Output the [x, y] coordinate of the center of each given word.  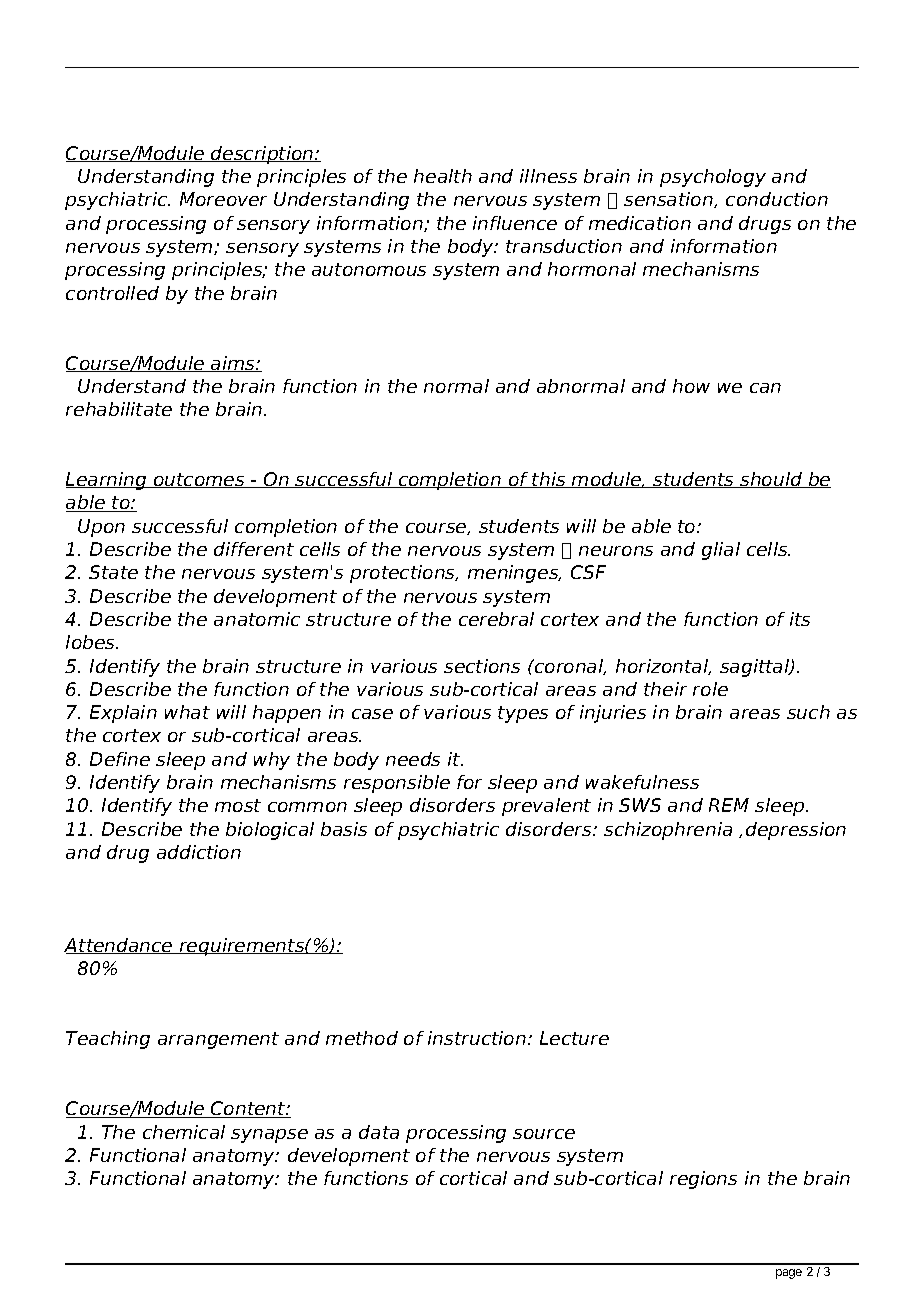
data [379, 1132]
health [443, 176]
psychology [713, 178]
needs [413, 759]
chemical [184, 1132]
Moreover [223, 199]
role [710, 689]
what [187, 712]
